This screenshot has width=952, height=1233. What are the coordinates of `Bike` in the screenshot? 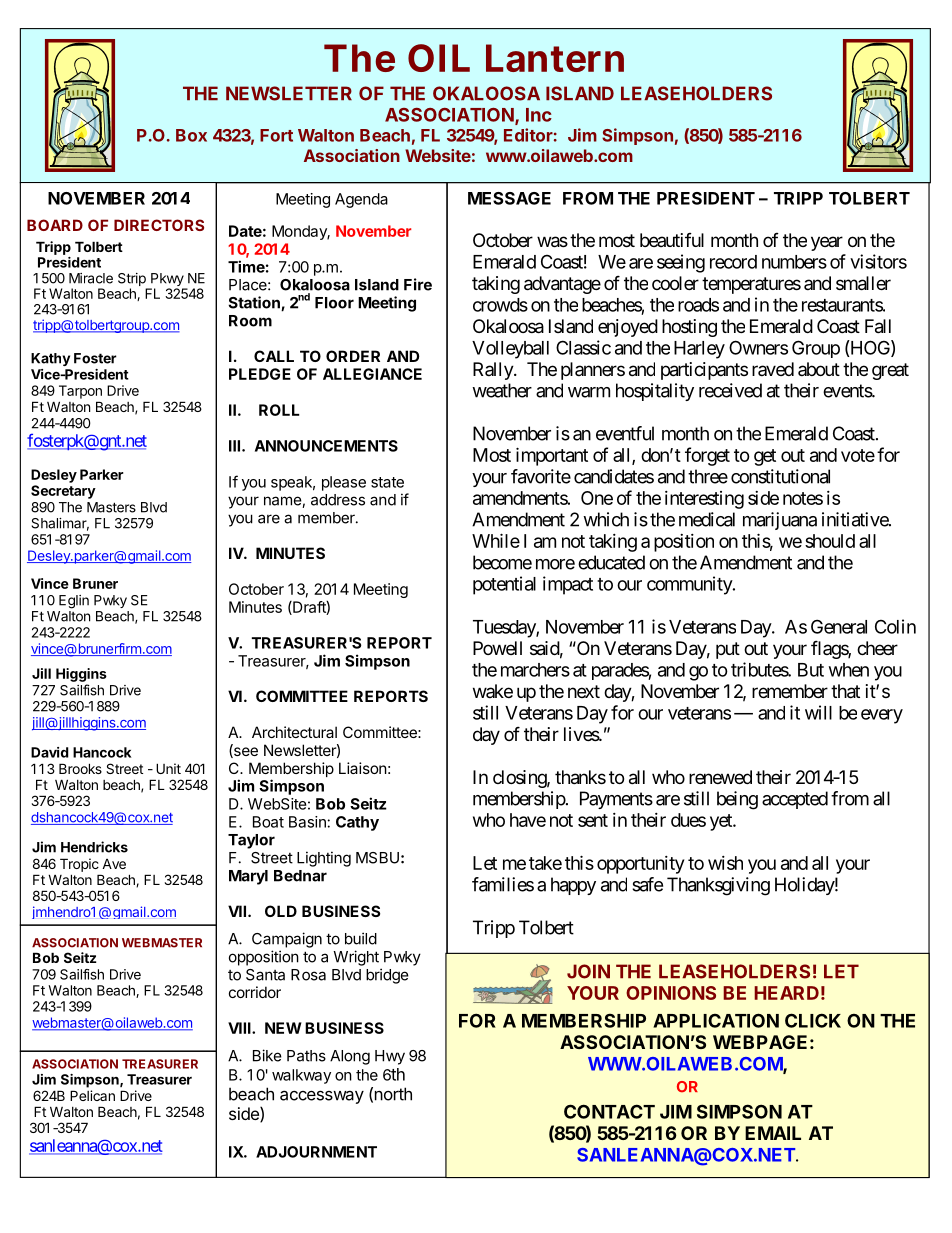 It's located at (267, 1055).
